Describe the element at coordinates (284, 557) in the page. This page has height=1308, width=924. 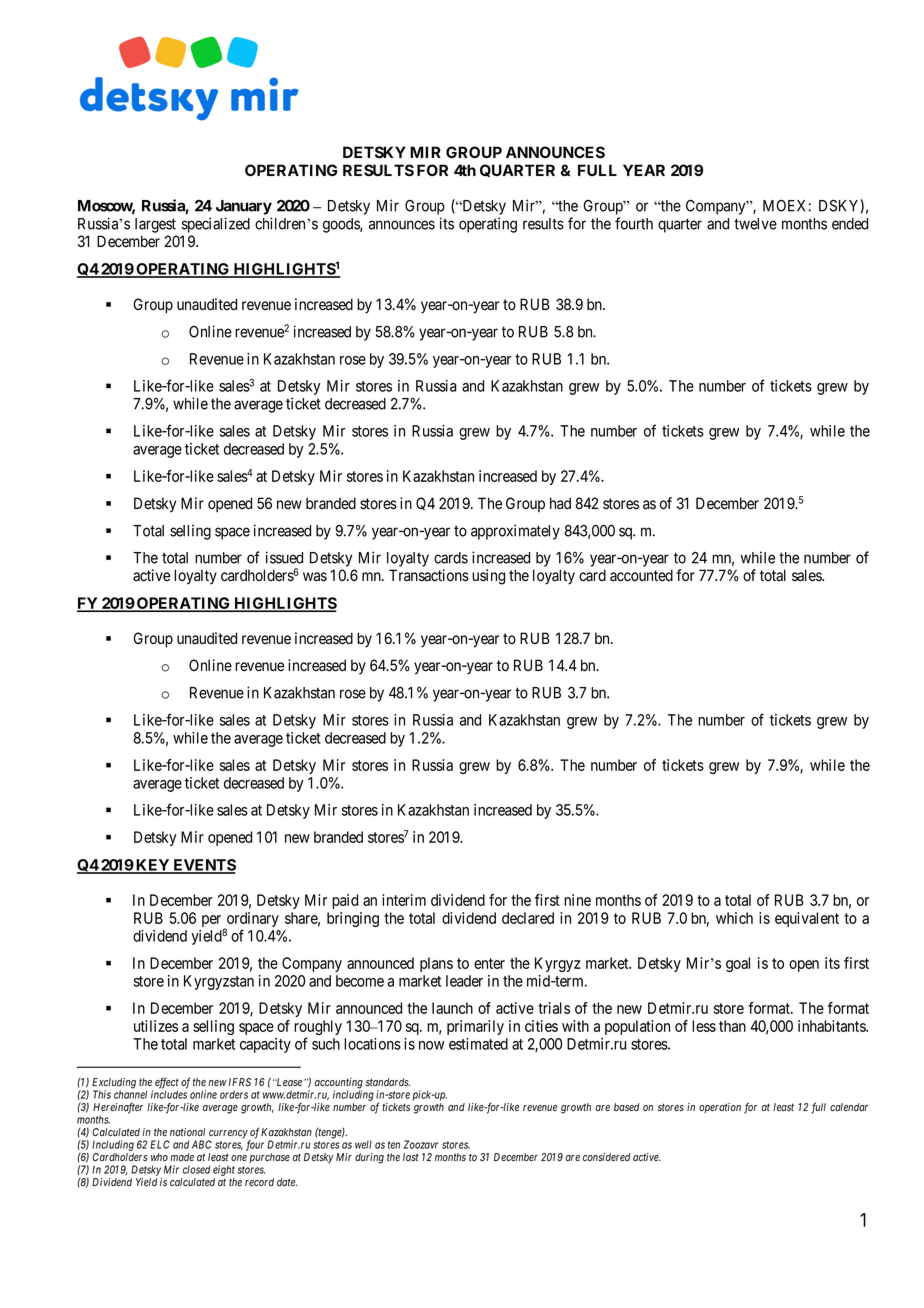
I see `issued` at that location.
